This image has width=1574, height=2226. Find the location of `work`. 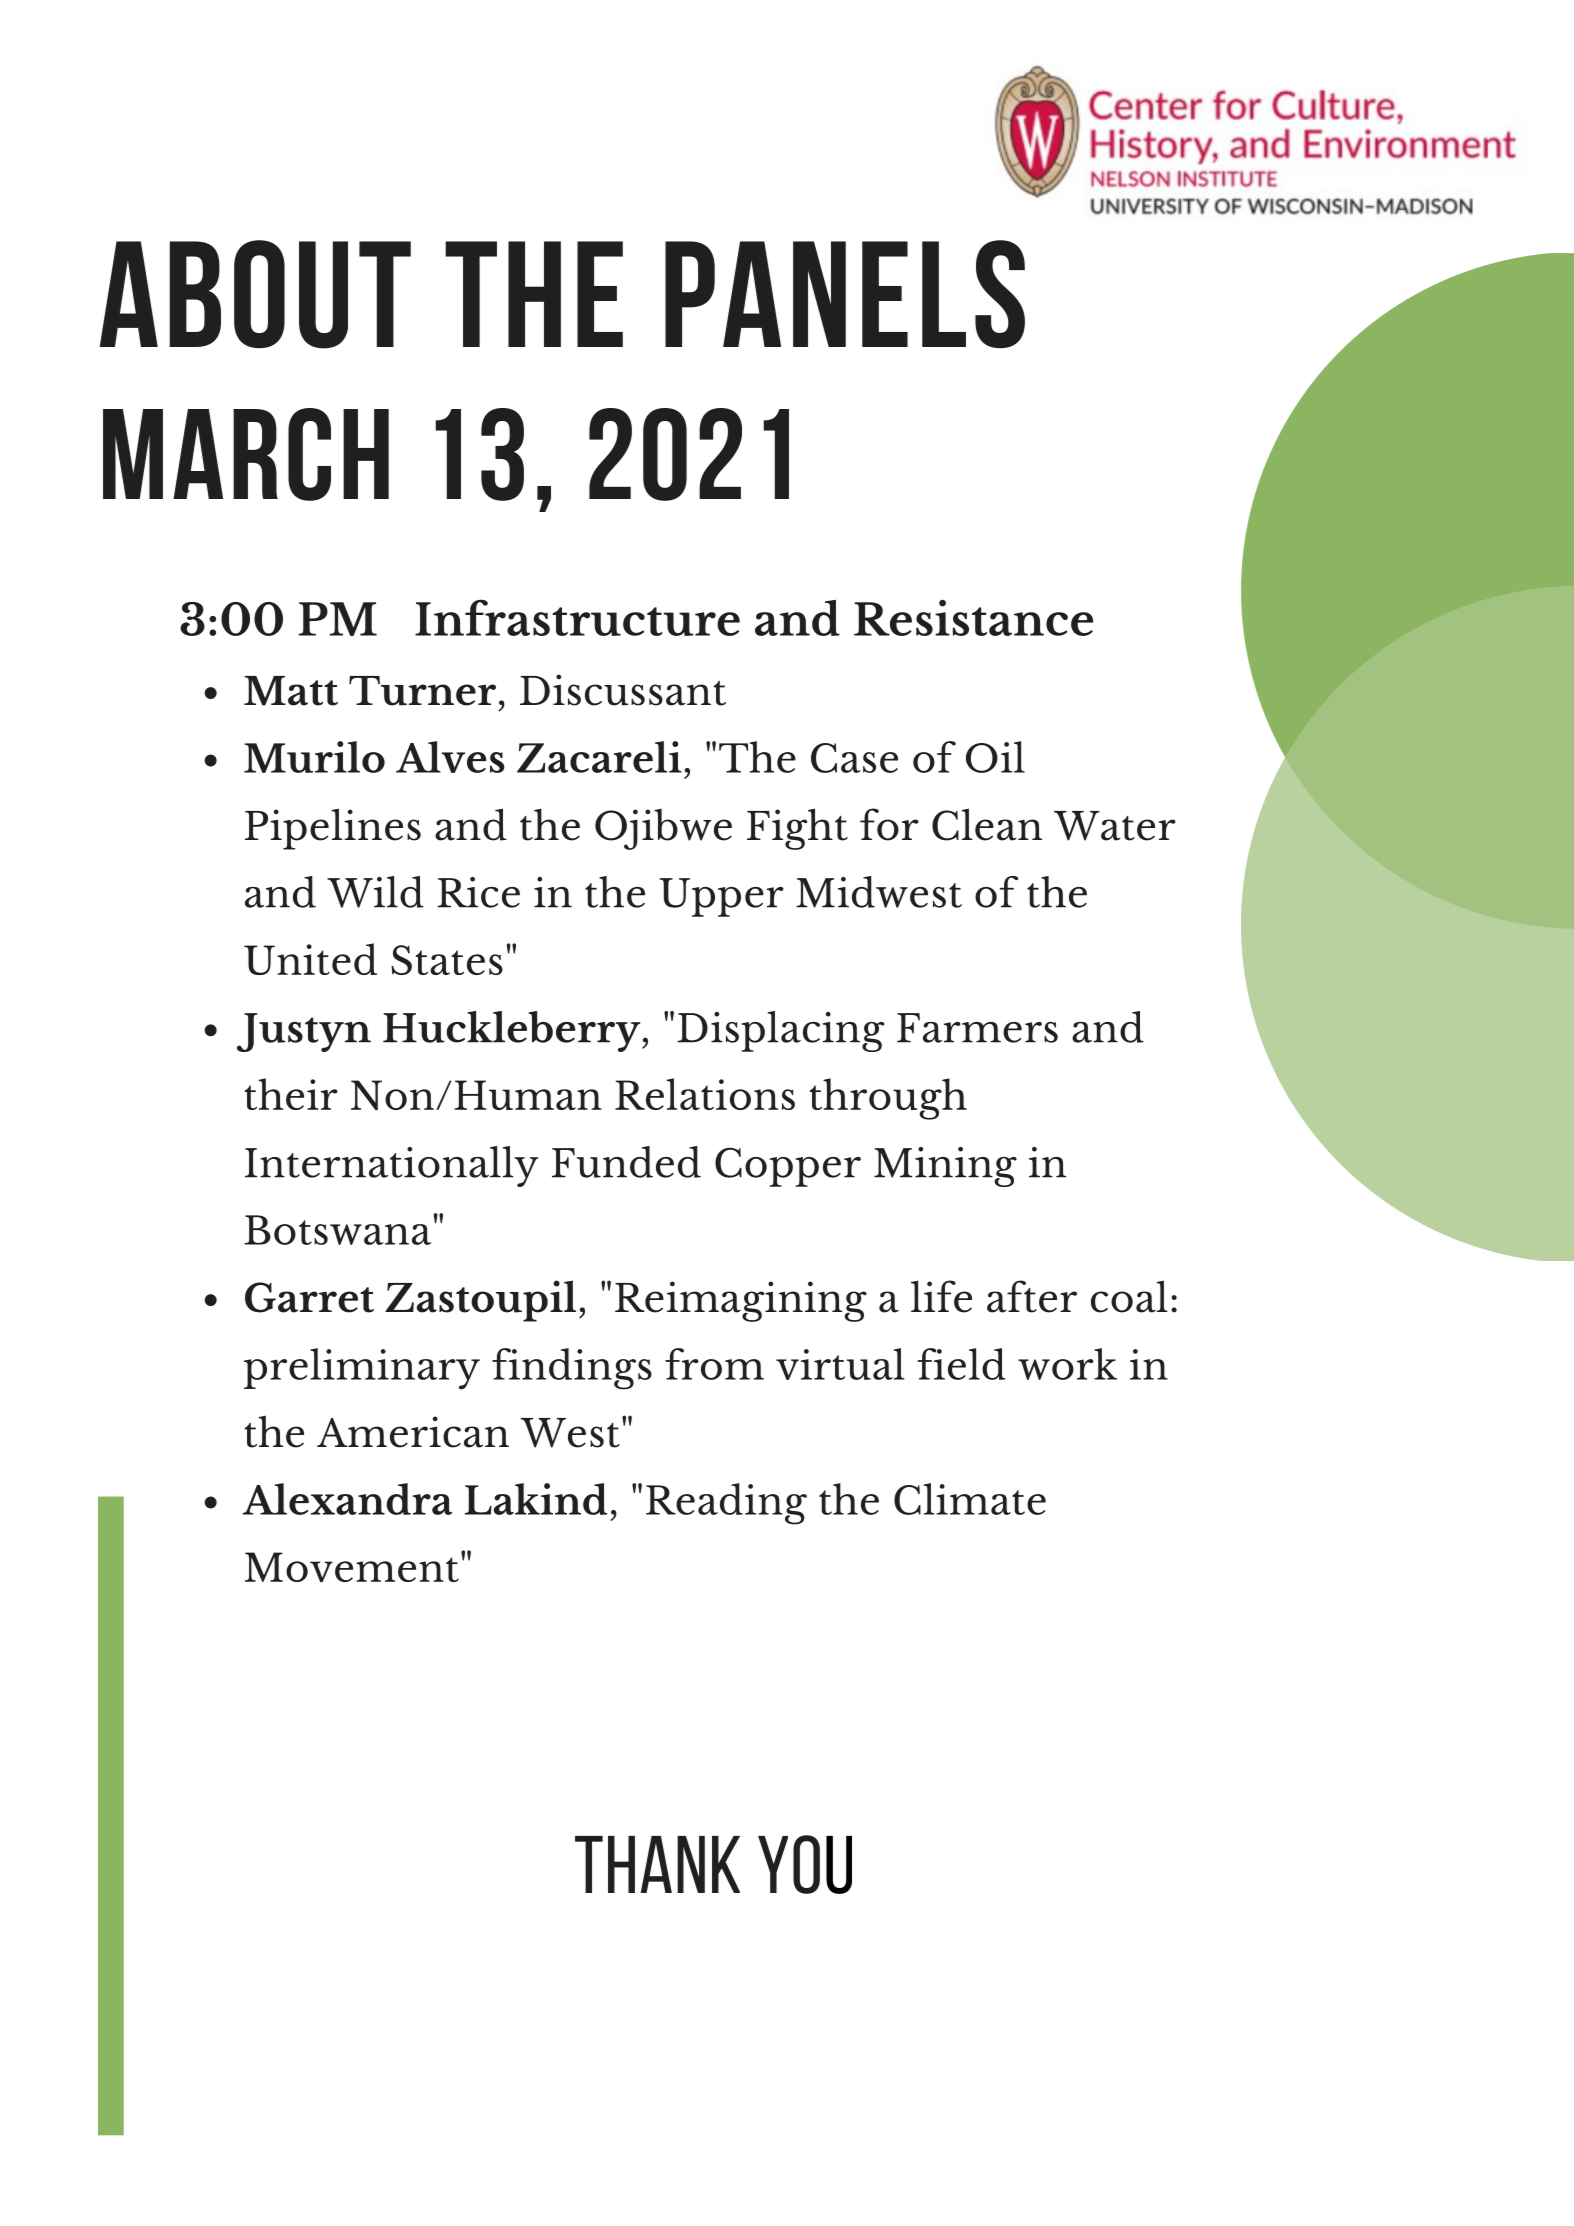

work is located at coordinates (1067, 1364).
